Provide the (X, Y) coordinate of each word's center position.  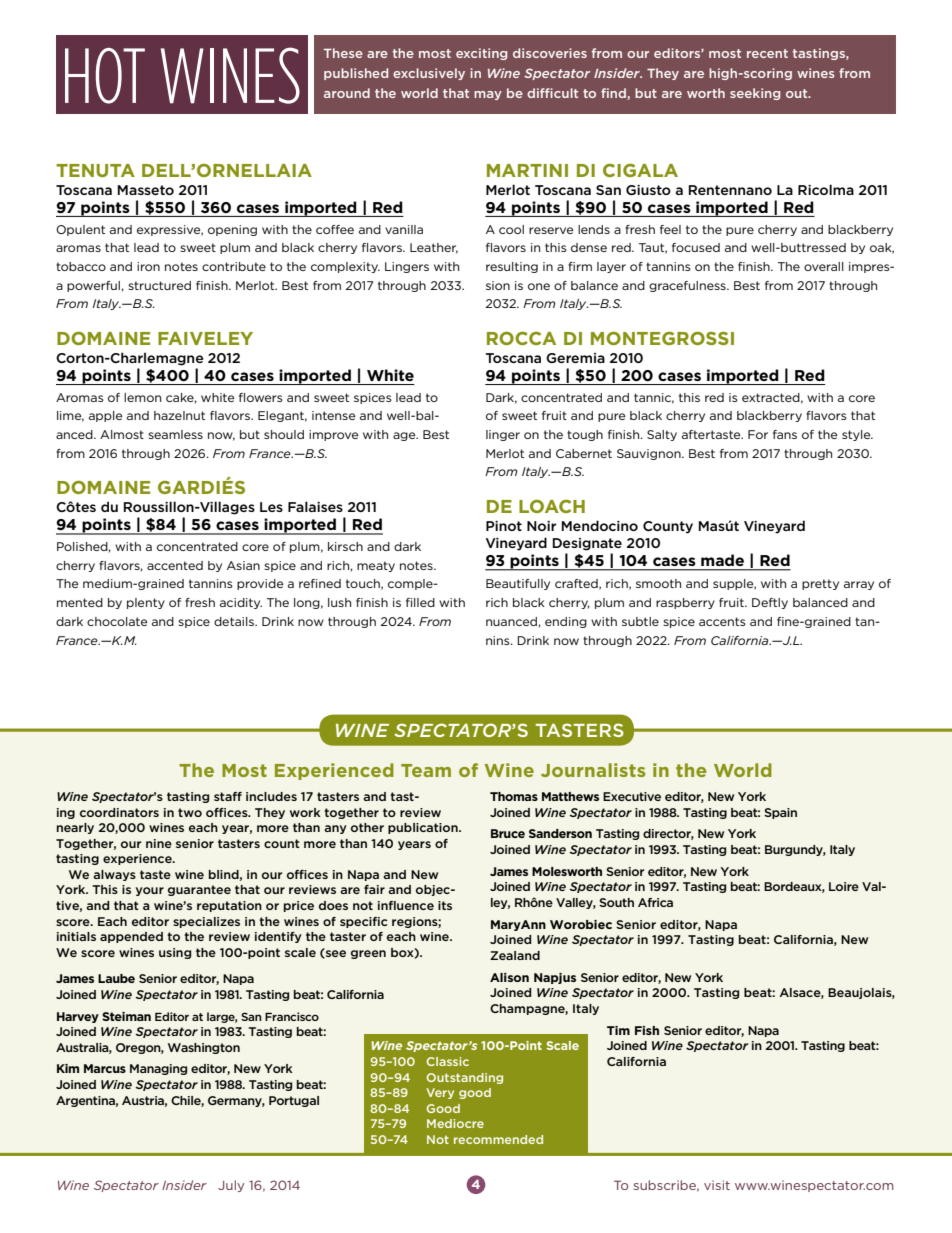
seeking (755, 94)
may (488, 95)
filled (420, 602)
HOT (105, 76)
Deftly (770, 603)
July (231, 1186)
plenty (146, 603)
